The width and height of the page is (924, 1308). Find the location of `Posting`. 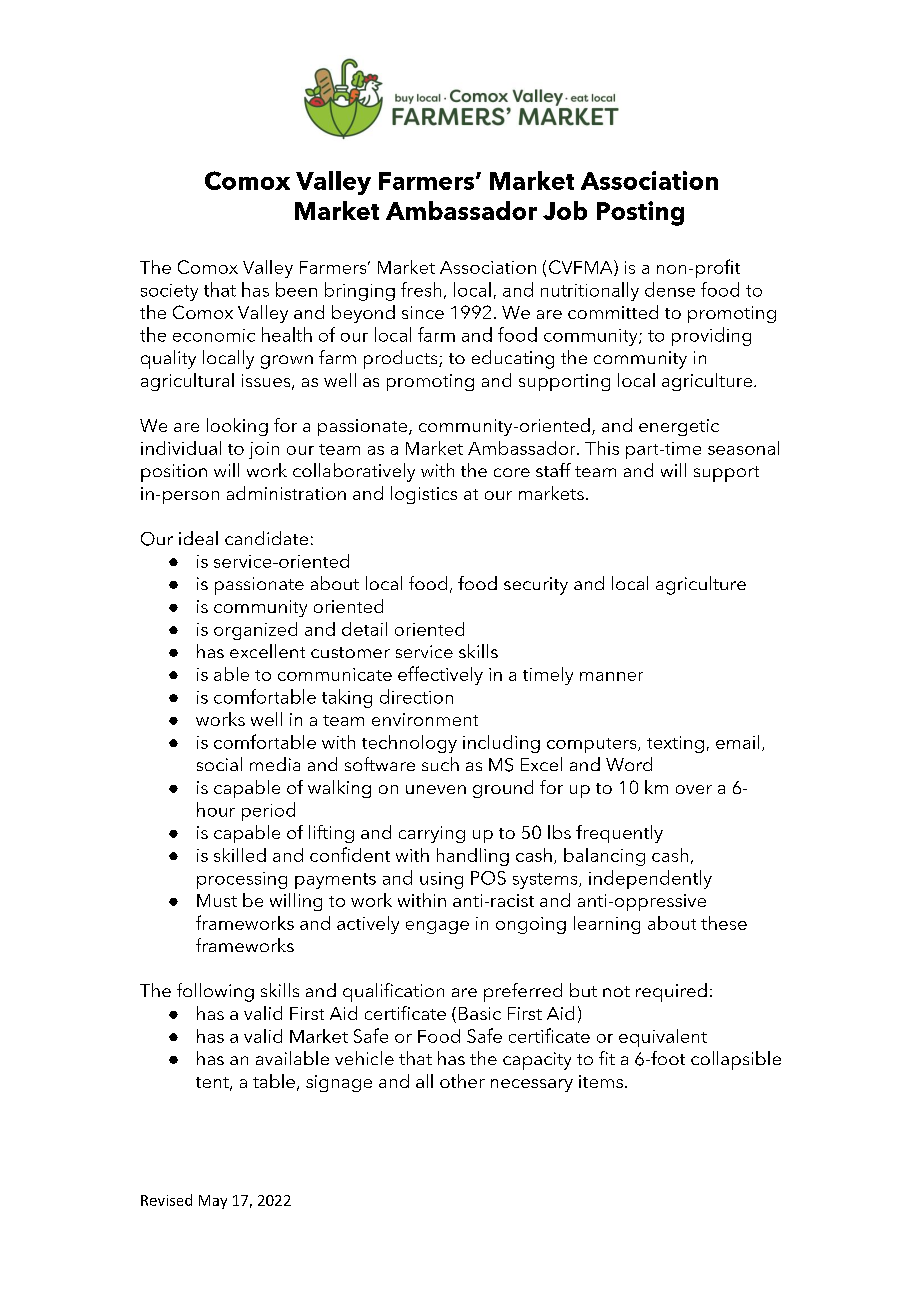

Posting is located at coordinates (640, 213).
